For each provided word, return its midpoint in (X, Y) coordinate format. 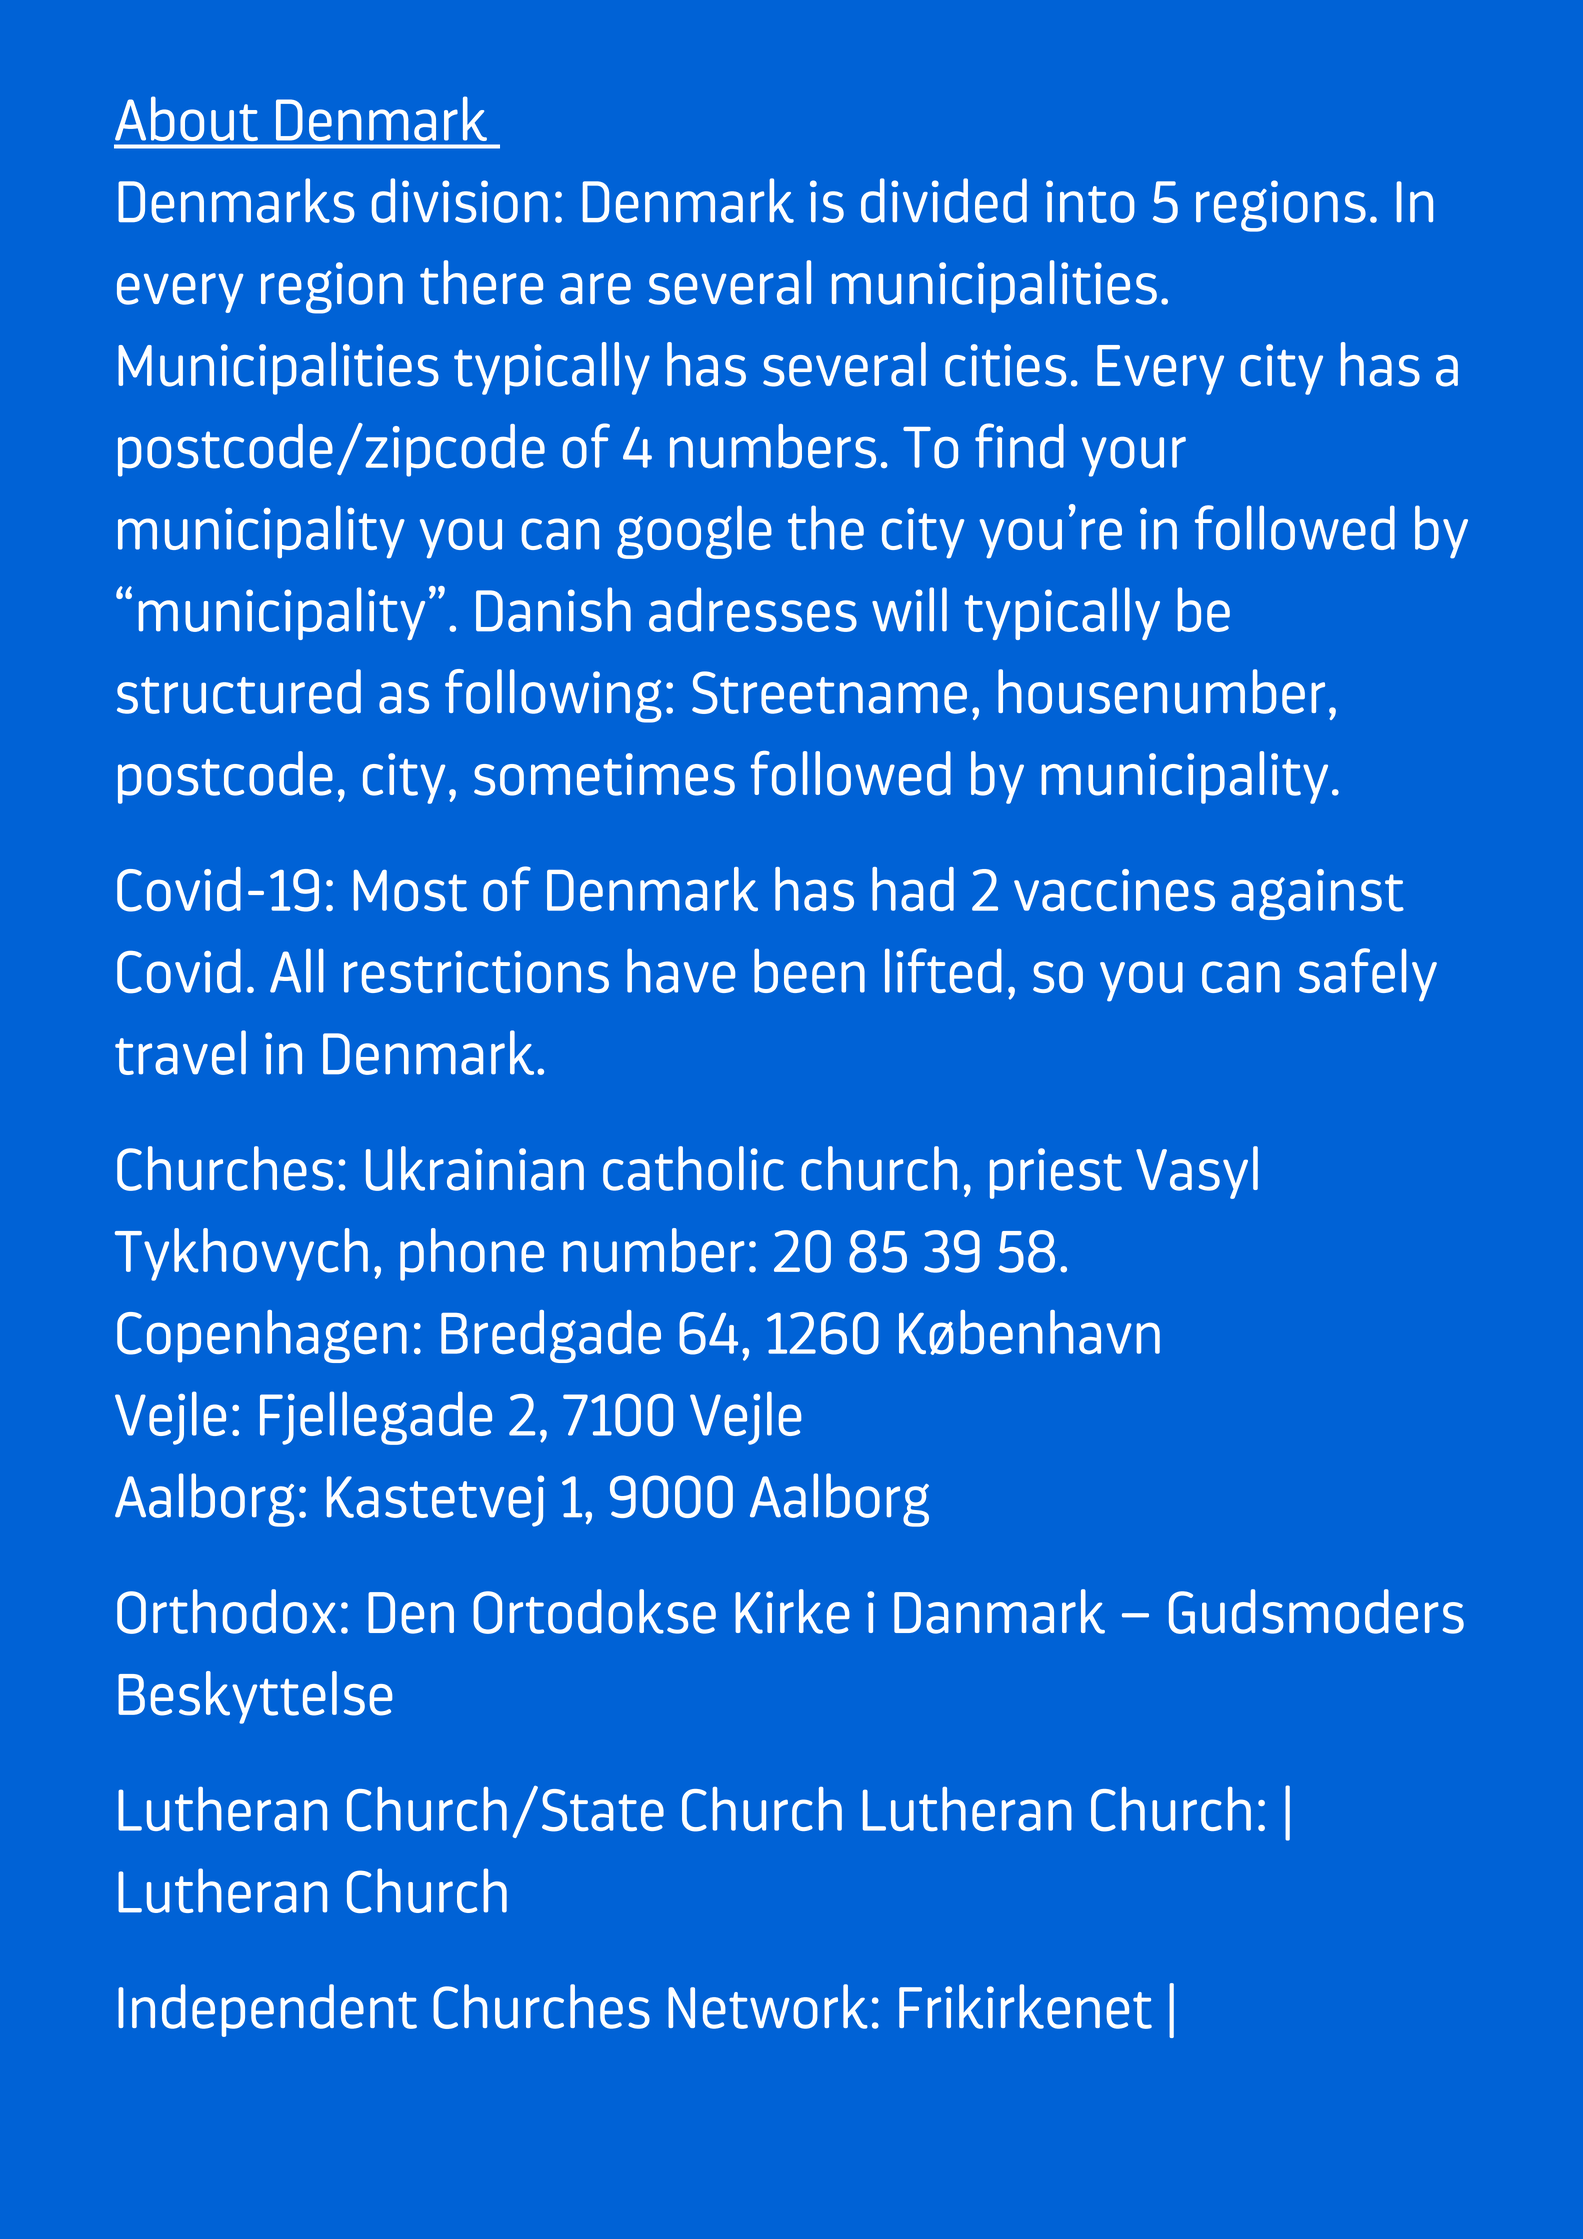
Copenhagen (262, 1336)
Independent (267, 2010)
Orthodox (226, 1611)
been (809, 970)
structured (239, 691)
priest (1056, 1173)
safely (1368, 975)
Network (768, 2006)
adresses (753, 609)
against (1317, 894)
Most (410, 891)
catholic (693, 1168)
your (1134, 457)
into (1090, 201)
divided (944, 200)
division (460, 200)
